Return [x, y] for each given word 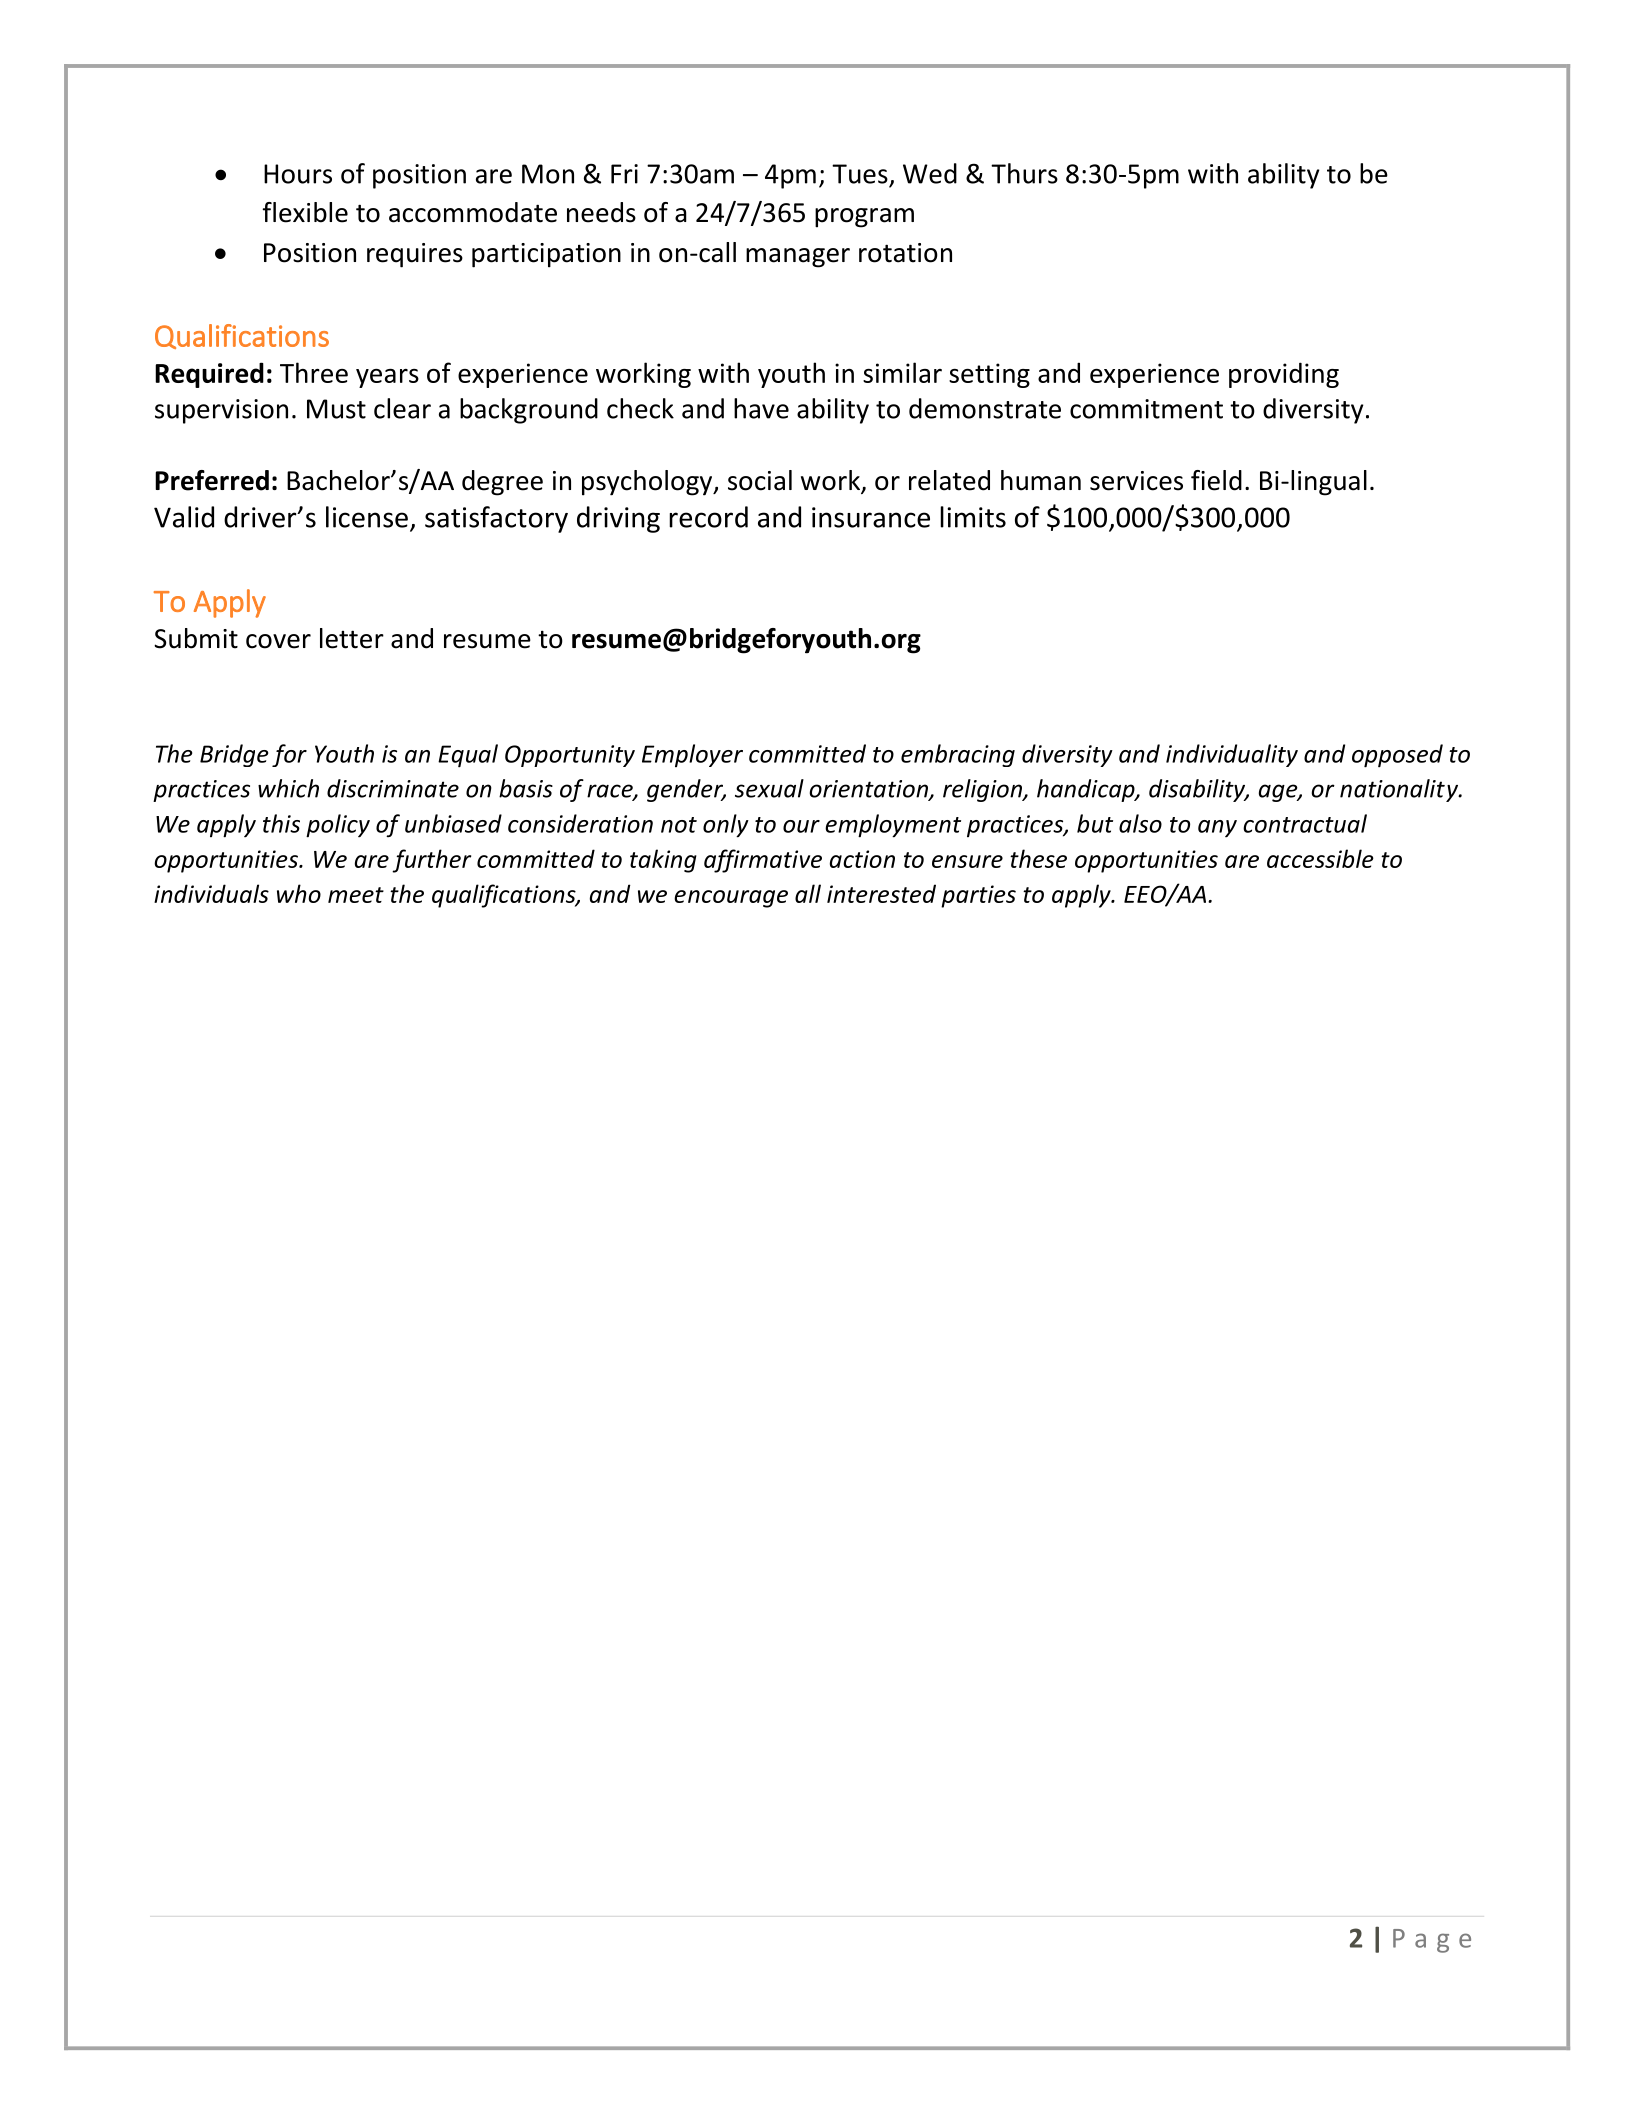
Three [314, 372]
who [299, 893]
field [1216, 480]
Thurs [1024, 173]
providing [1284, 375]
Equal [468, 756]
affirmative [763, 861]
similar [902, 372]
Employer [692, 755]
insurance [871, 517]
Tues [860, 174]
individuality [1232, 755]
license [367, 517]
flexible [305, 212]
